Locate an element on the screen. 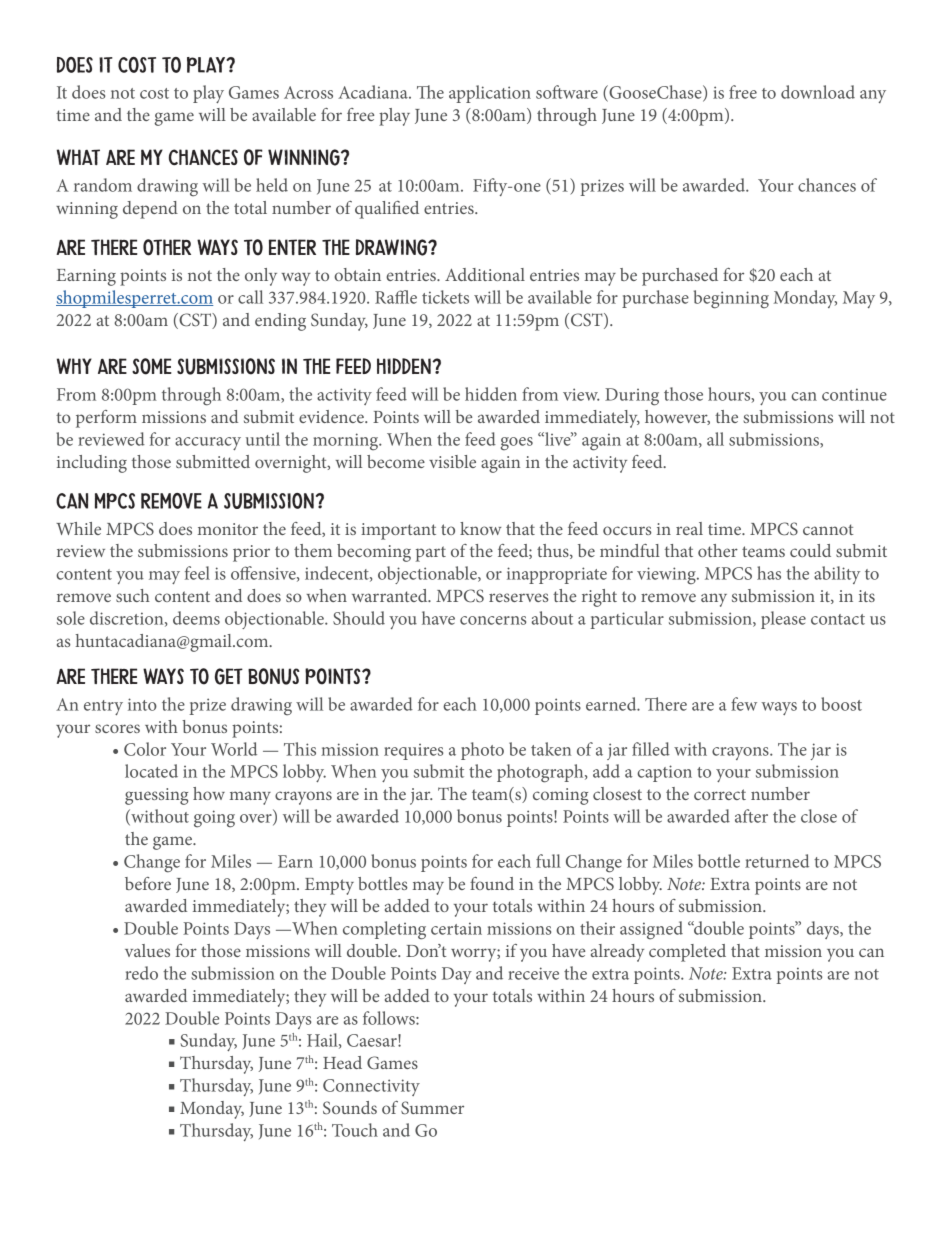  Sounds is located at coordinates (350, 1107).
